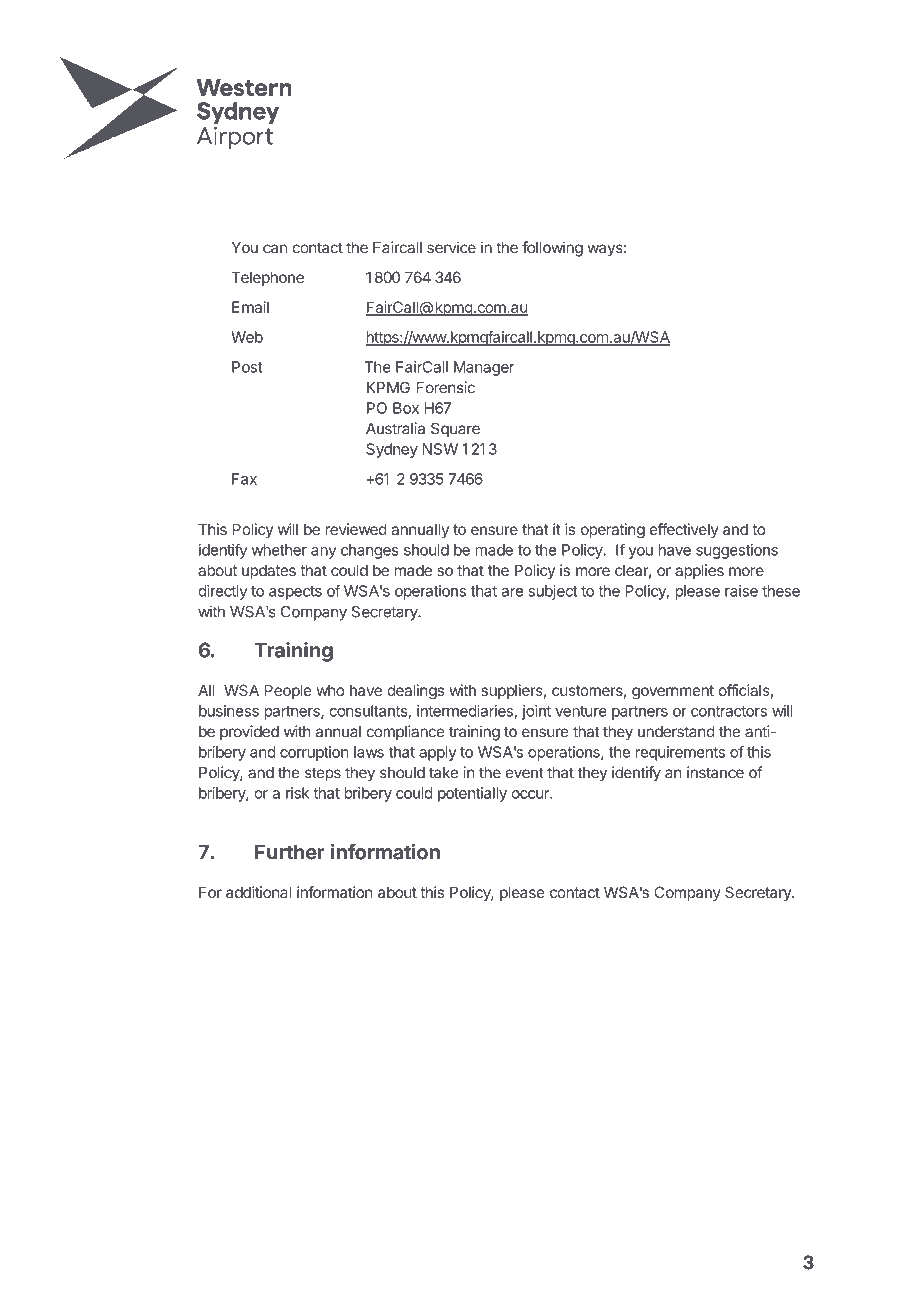 Image resolution: width=924 pixels, height=1308 pixels. What do you see at coordinates (440, 449) in the screenshot?
I see `NSW` at bounding box center [440, 449].
